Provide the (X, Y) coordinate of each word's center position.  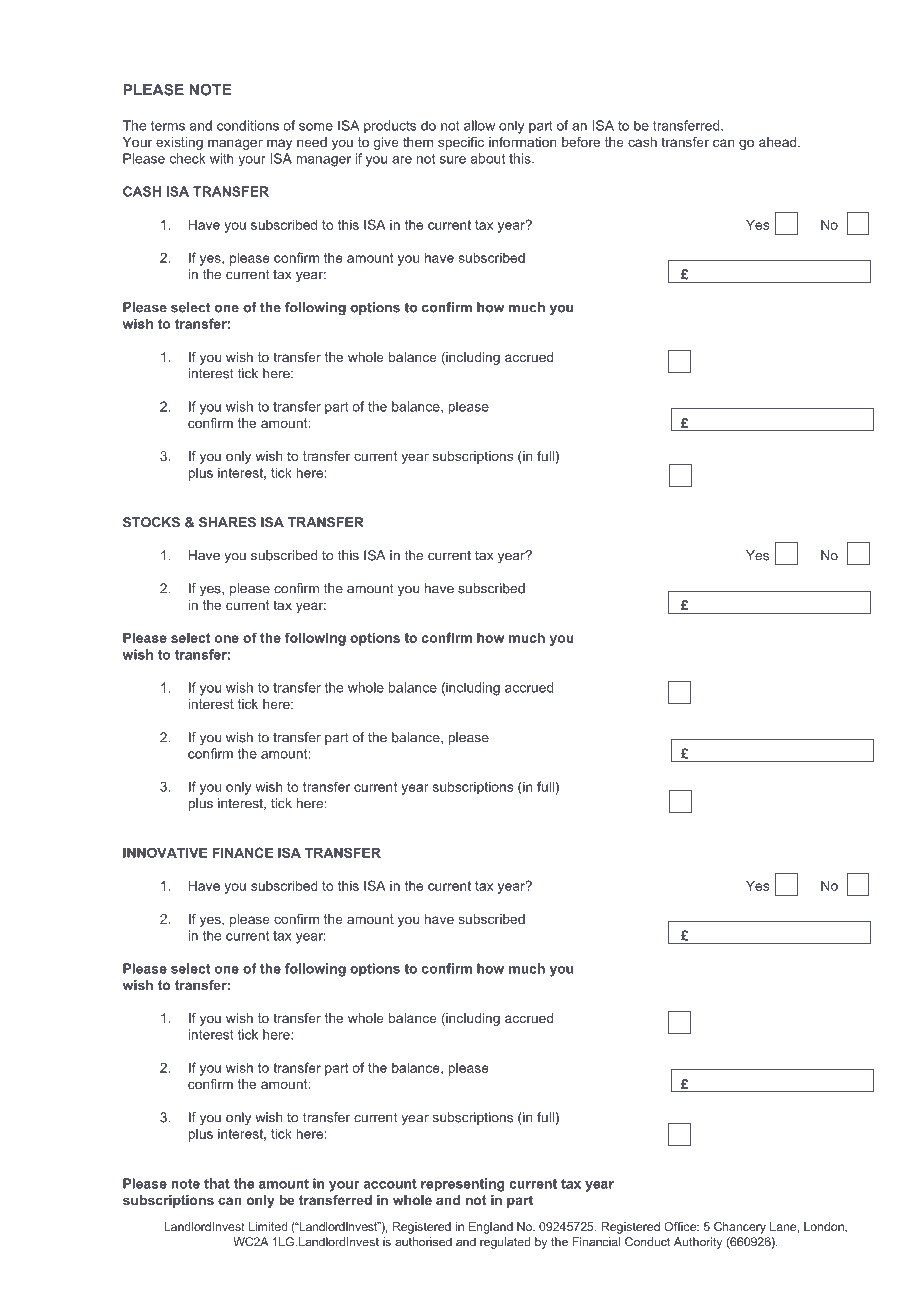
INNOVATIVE (165, 852)
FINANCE (243, 852)
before (581, 142)
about (488, 158)
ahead (779, 142)
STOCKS (151, 522)
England (491, 1228)
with (222, 158)
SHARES (227, 522)
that (217, 1183)
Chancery (740, 1228)
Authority (698, 1243)
